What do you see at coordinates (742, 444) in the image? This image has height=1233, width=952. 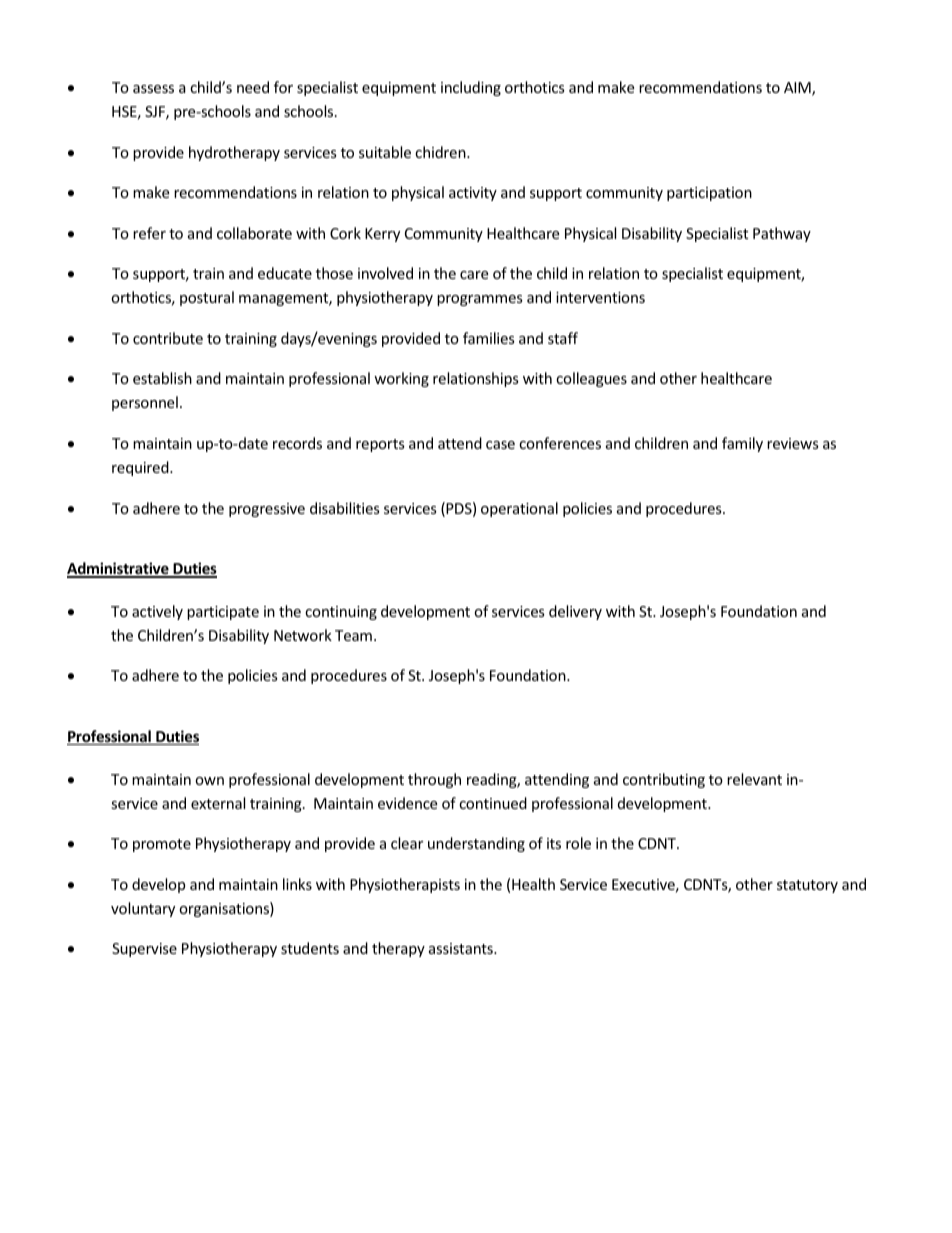 I see `family` at bounding box center [742, 444].
